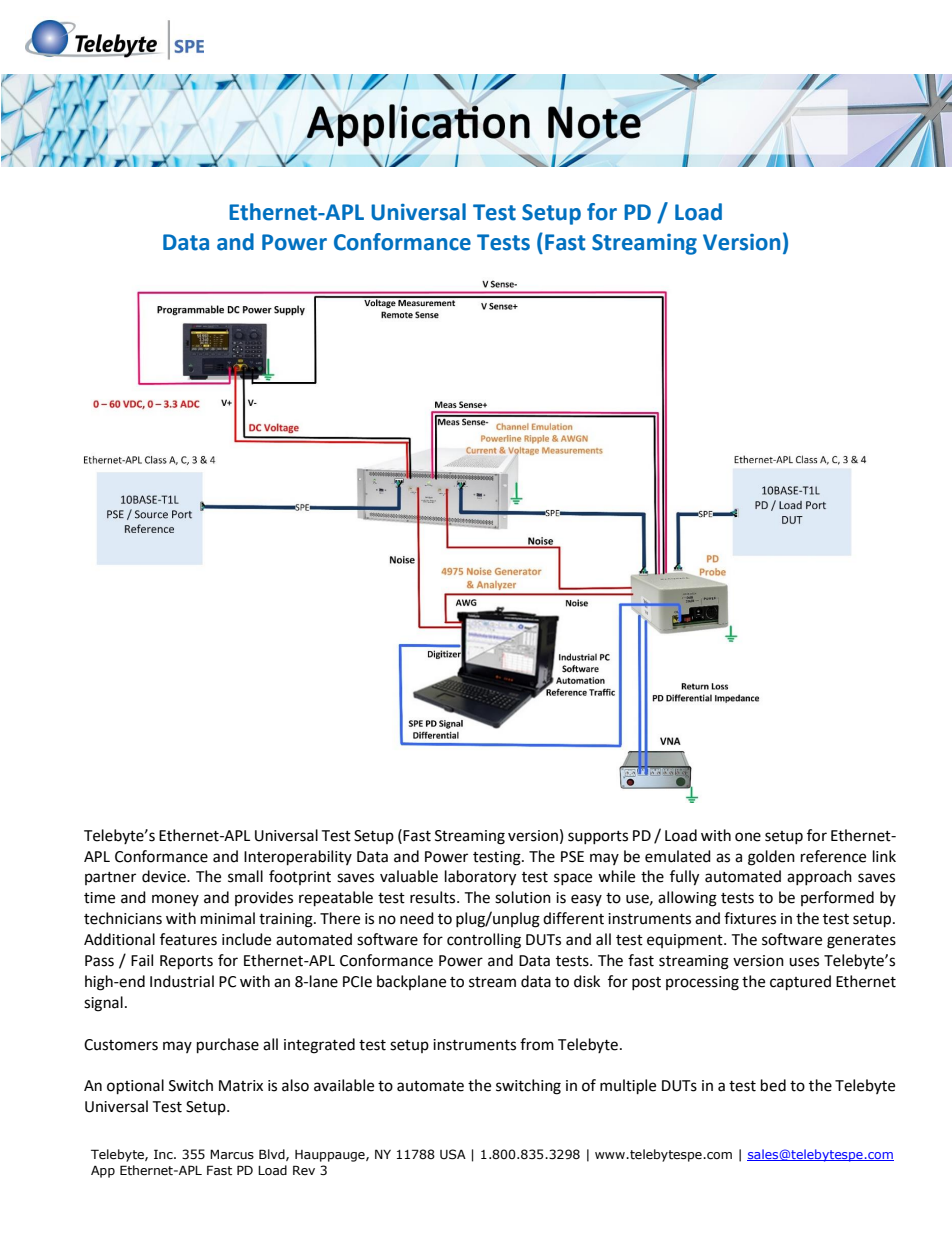  What do you see at coordinates (298, 858) in the screenshot?
I see `Interoperability` at bounding box center [298, 858].
